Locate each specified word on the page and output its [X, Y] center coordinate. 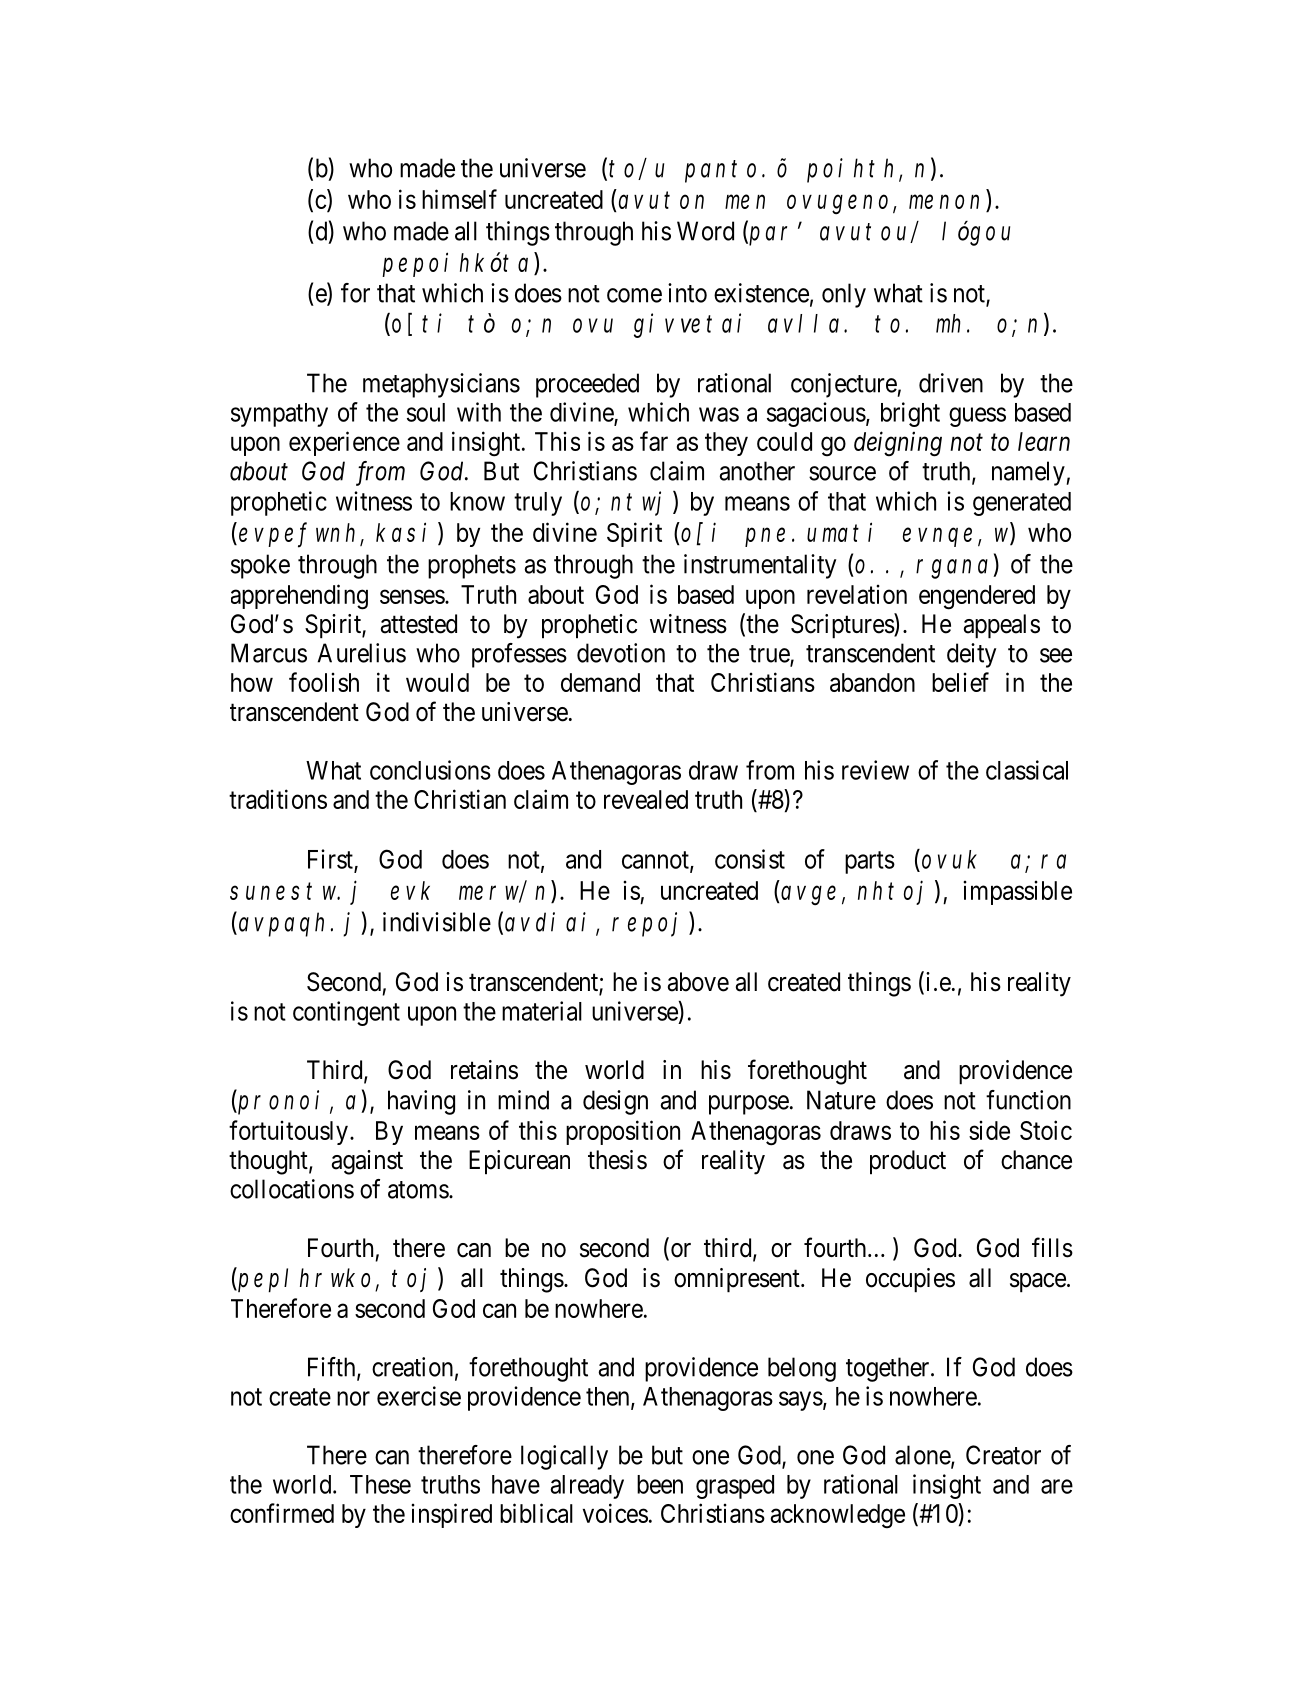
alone [923, 1456]
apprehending [299, 597]
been [660, 1484]
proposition [623, 1132]
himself [459, 199]
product [908, 1162]
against [367, 1162]
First [331, 860]
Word [705, 231]
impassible [1017, 893]
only [844, 295]
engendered [977, 597]
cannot [656, 861]
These [380, 1484]
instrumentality [760, 566]
